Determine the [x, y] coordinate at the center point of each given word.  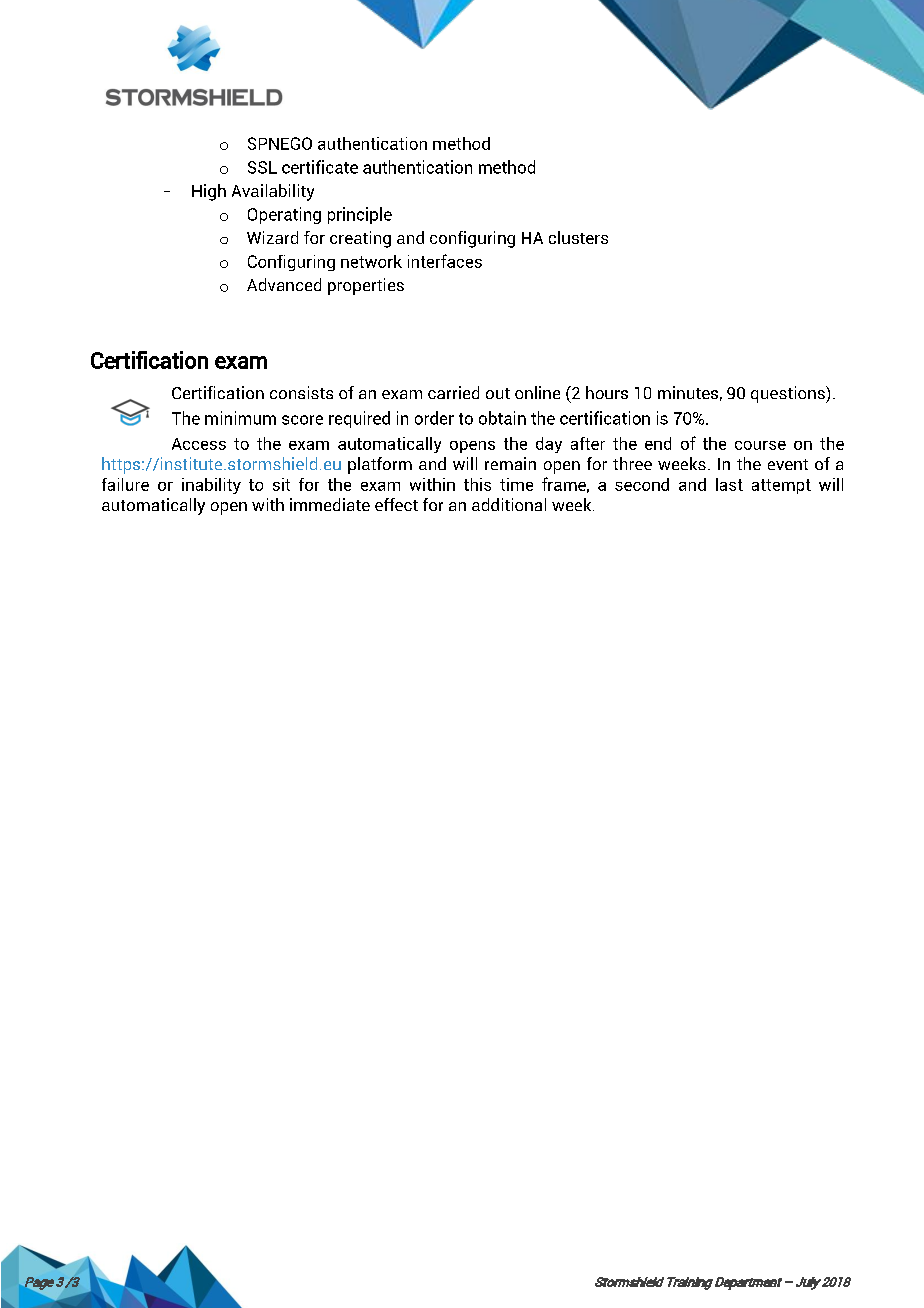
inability [211, 486]
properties [366, 286]
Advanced [284, 284]
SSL [262, 167]
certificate [320, 167]
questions [789, 394]
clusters [578, 237]
